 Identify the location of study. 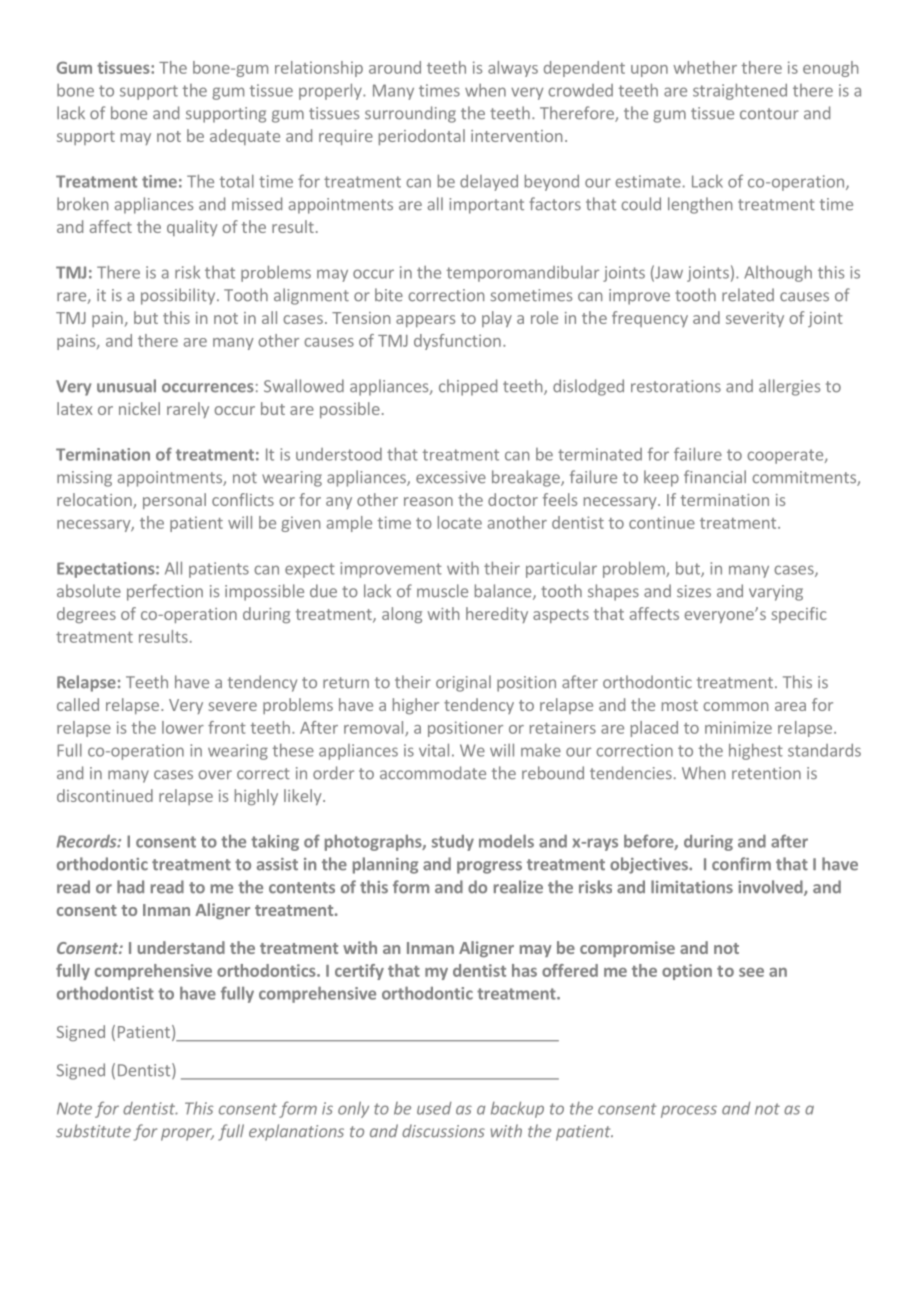
(453, 843).
